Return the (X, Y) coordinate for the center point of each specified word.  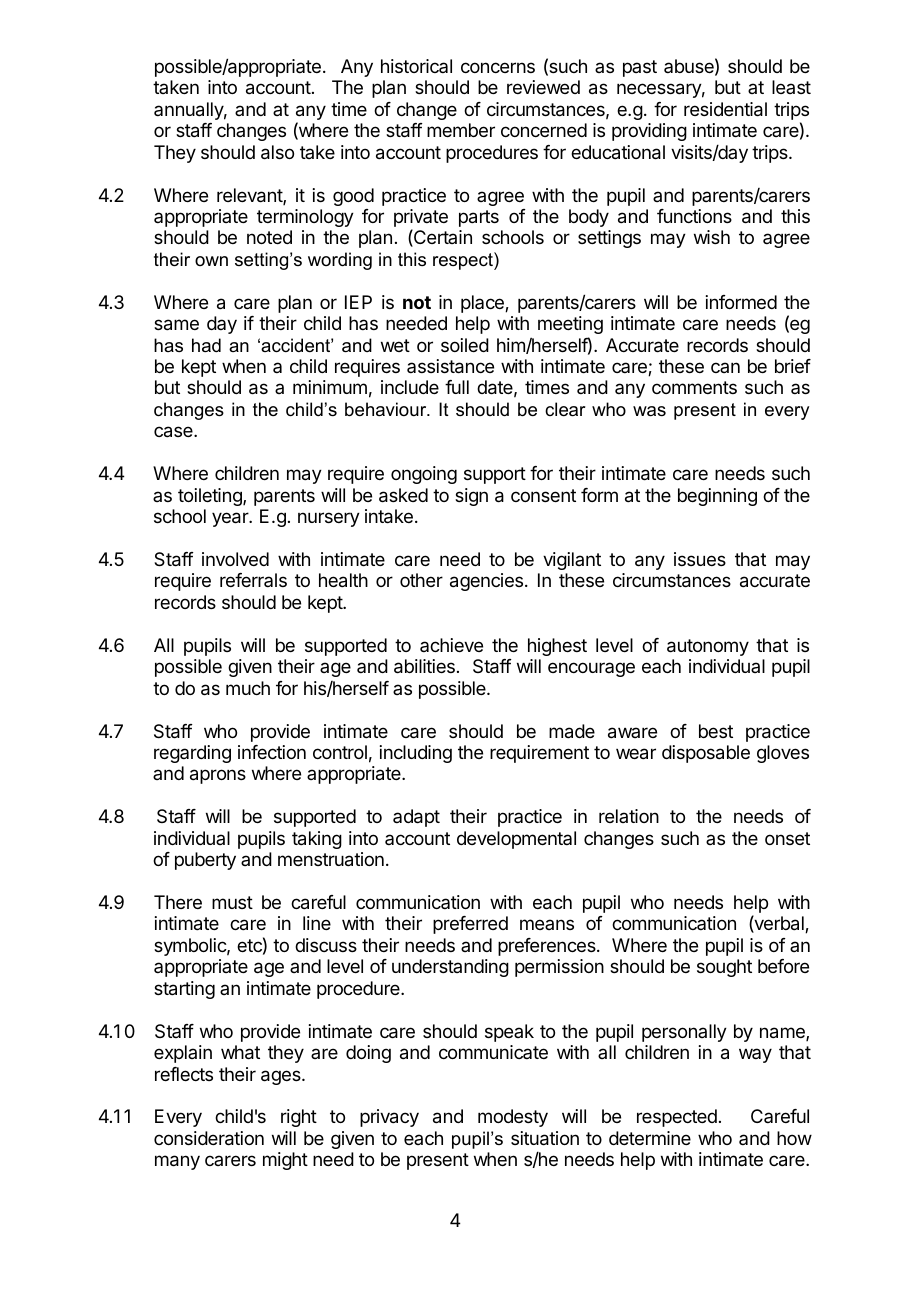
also (277, 152)
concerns (498, 67)
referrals (253, 580)
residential (725, 109)
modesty (513, 1118)
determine (650, 1138)
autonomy (708, 647)
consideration (209, 1138)
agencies (488, 582)
